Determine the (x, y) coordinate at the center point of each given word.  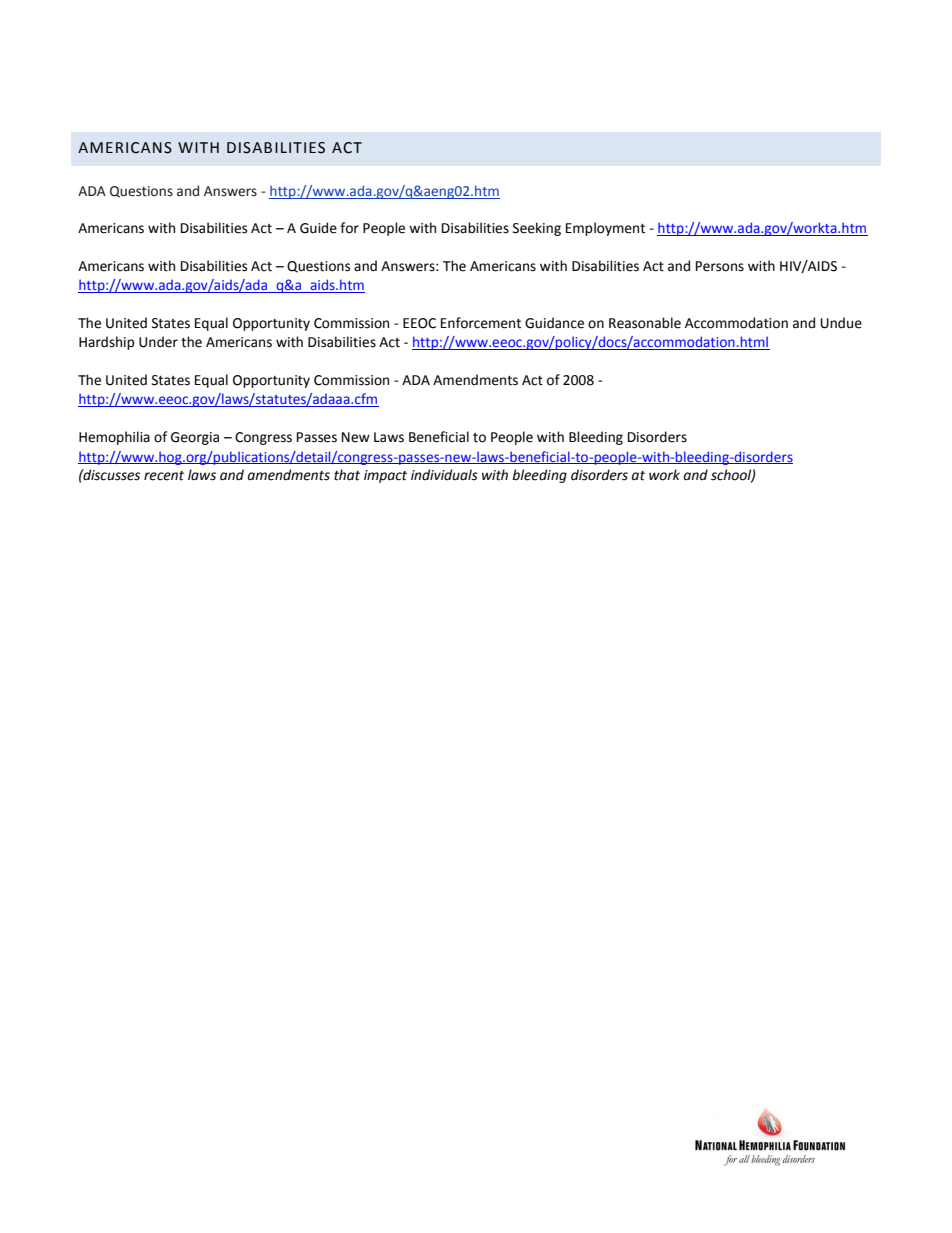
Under (158, 342)
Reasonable (645, 323)
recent (164, 476)
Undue (841, 323)
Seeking (537, 229)
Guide (318, 228)
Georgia (195, 438)
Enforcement (481, 323)
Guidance (554, 323)
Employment (605, 229)
